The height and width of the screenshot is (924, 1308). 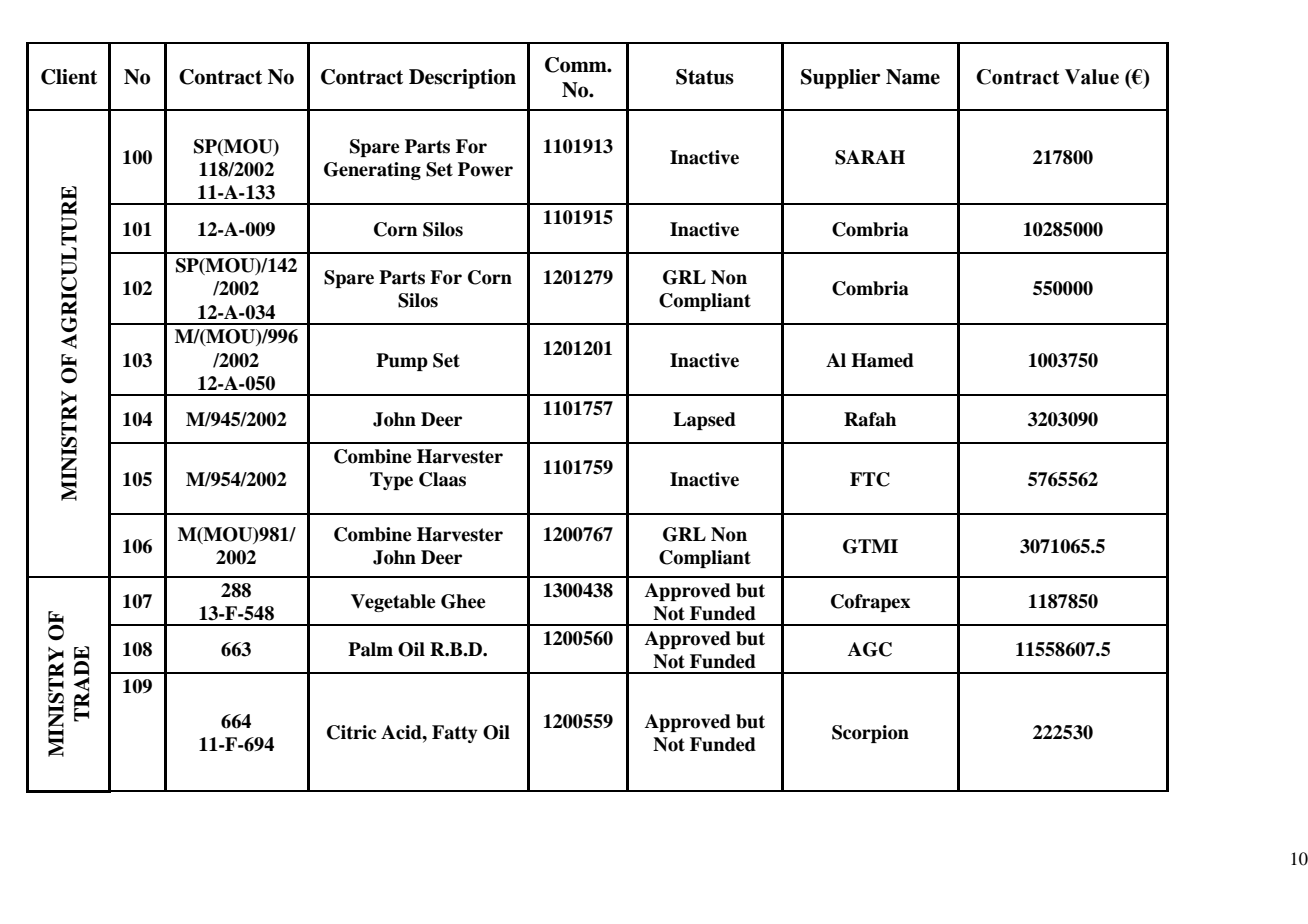 I want to click on Rafah, so click(x=870, y=419).
